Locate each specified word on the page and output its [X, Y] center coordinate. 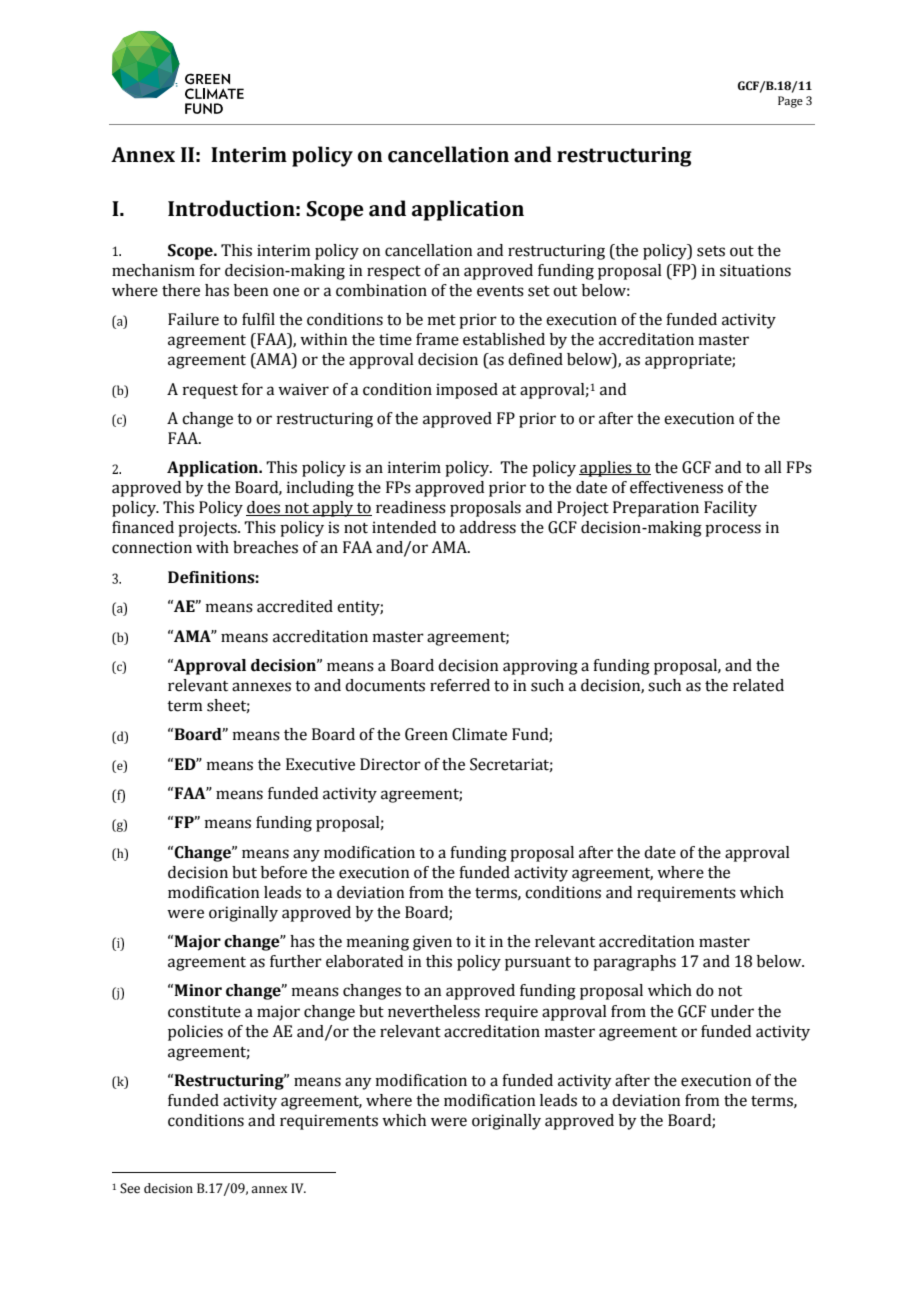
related [758, 685]
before [284, 872]
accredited [295, 606]
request [210, 392]
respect [394, 273]
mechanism [153, 270]
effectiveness [676, 487]
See [130, 1188]
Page [790, 102]
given [432, 943]
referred [460, 685]
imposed [467, 391]
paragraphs [634, 963]
